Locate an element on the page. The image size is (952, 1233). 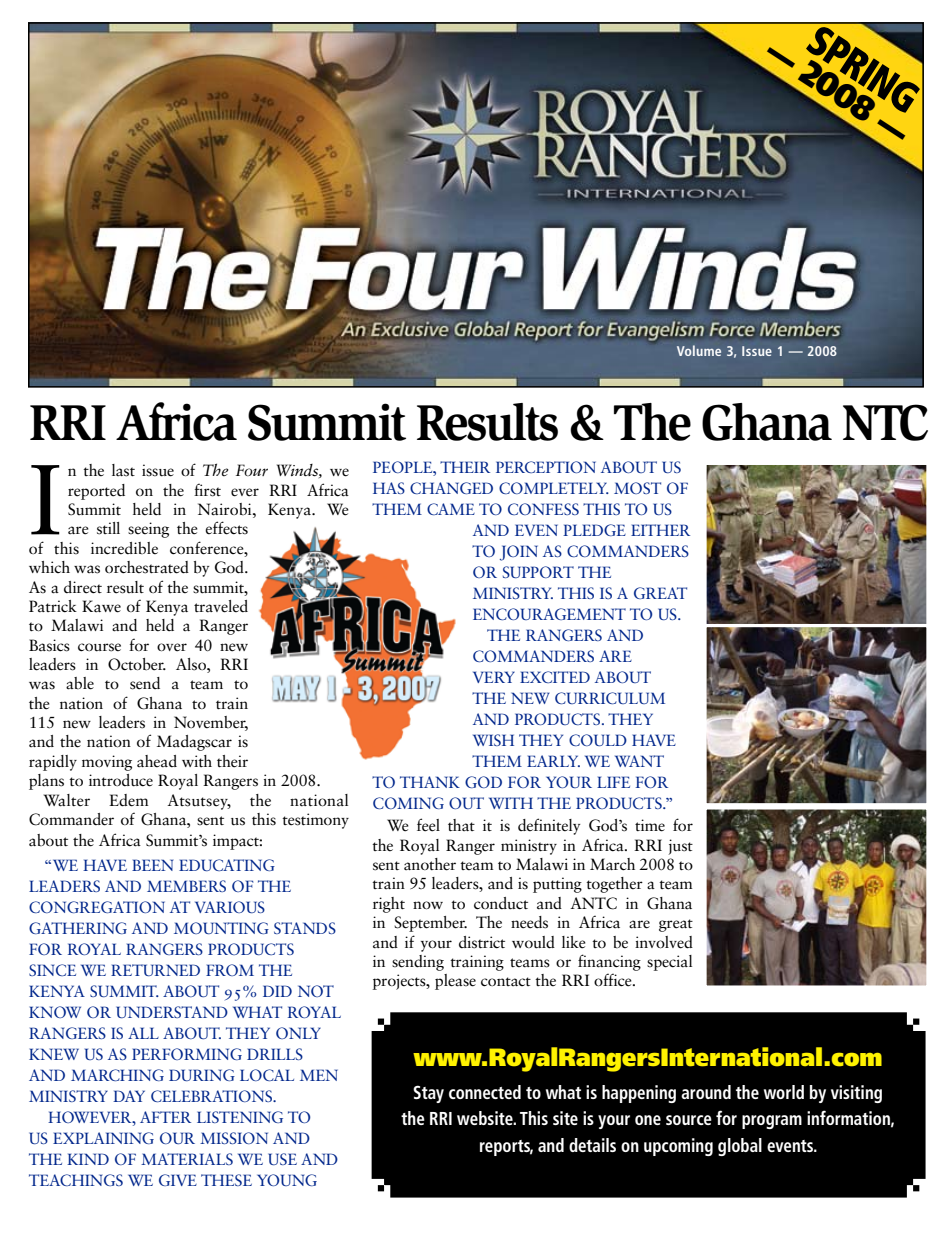
ahead is located at coordinates (157, 761).
